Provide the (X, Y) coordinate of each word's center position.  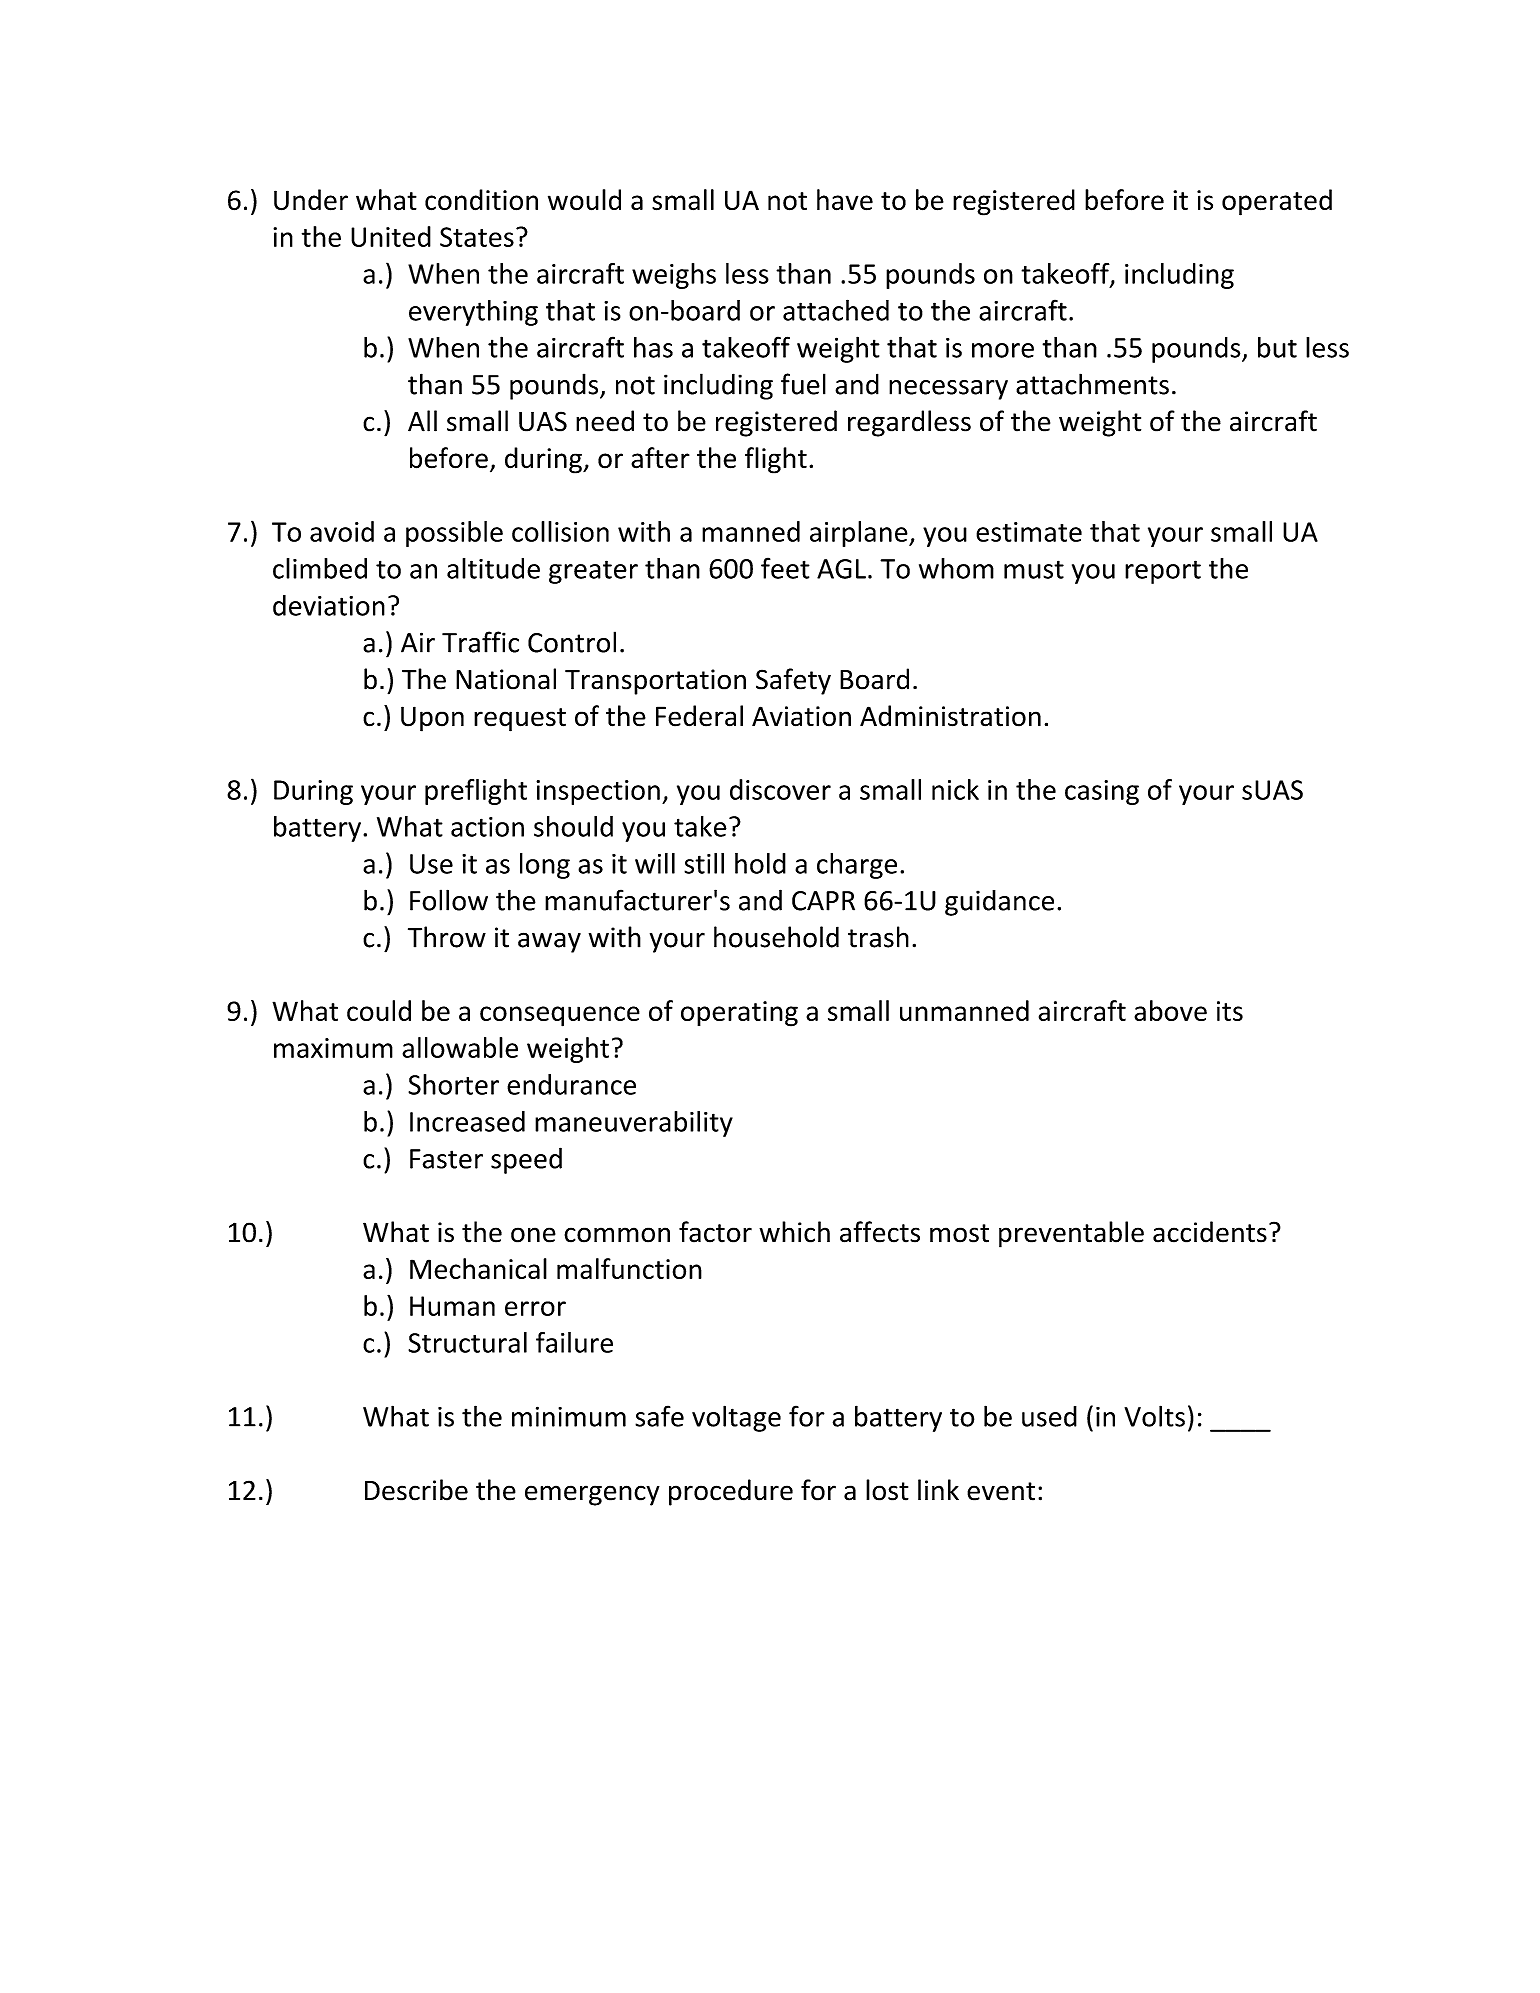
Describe (416, 1490)
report (1163, 572)
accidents (1210, 1232)
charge (857, 866)
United (391, 236)
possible (454, 534)
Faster (446, 1159)
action (487, 827)
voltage (736, 1418)
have (845, 200)
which (794, 1232)
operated (1277, 202)
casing (1102, 792)
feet (785, 568)
